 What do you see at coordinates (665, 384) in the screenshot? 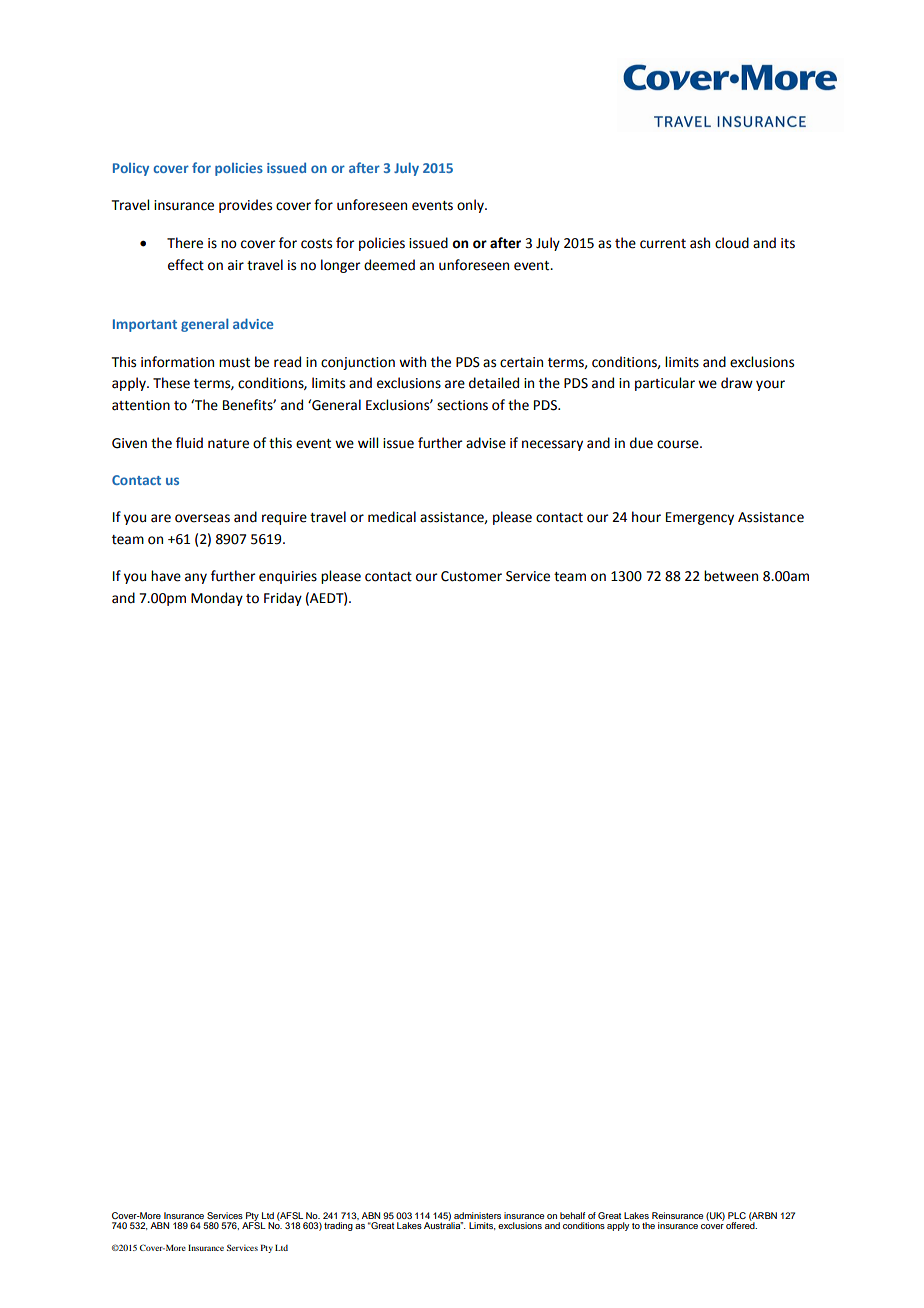
I see `particular` at bounding box center [665, 384].
